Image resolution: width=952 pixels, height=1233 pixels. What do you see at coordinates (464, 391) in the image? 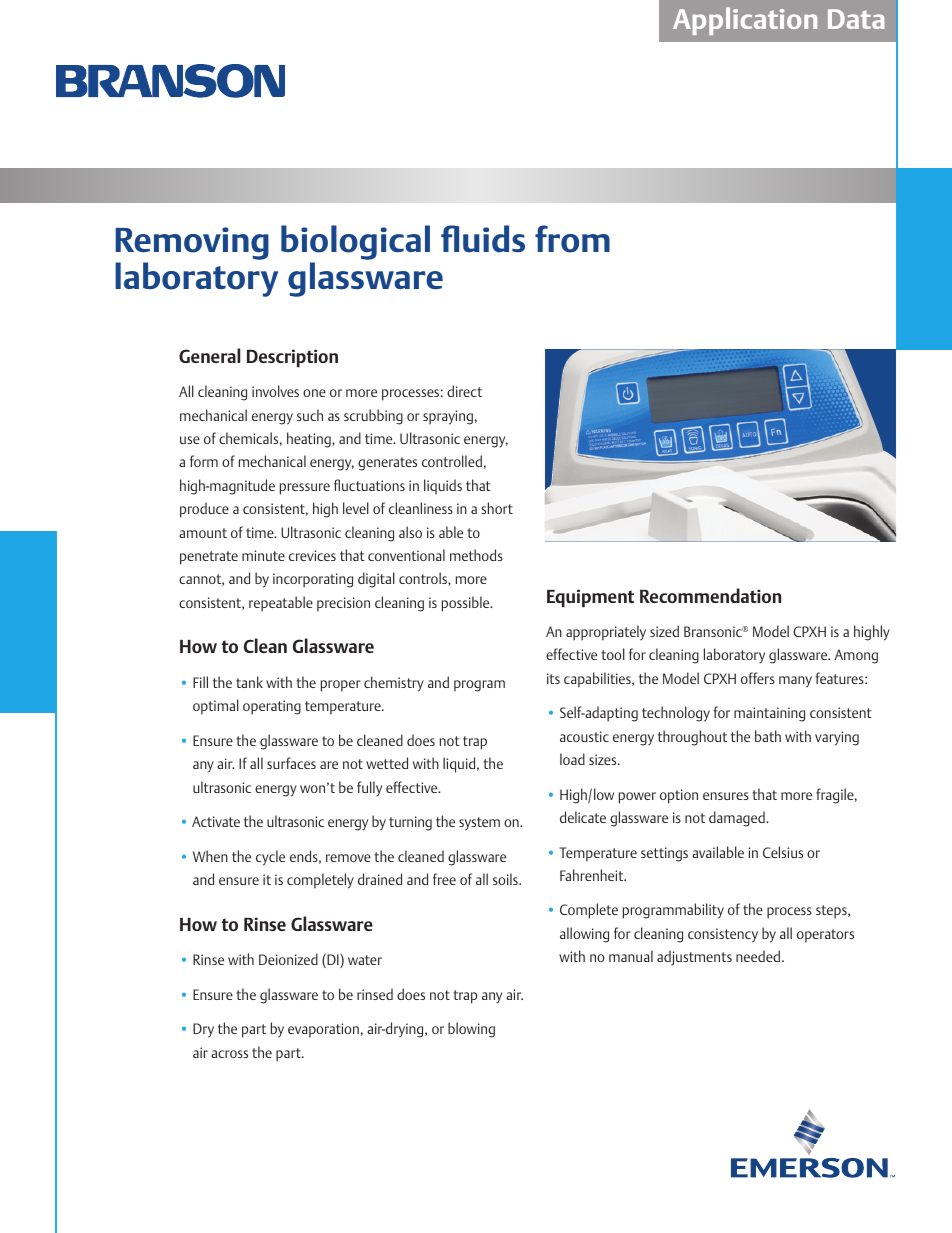
I see `direct` at bounding box center [464, 391].
